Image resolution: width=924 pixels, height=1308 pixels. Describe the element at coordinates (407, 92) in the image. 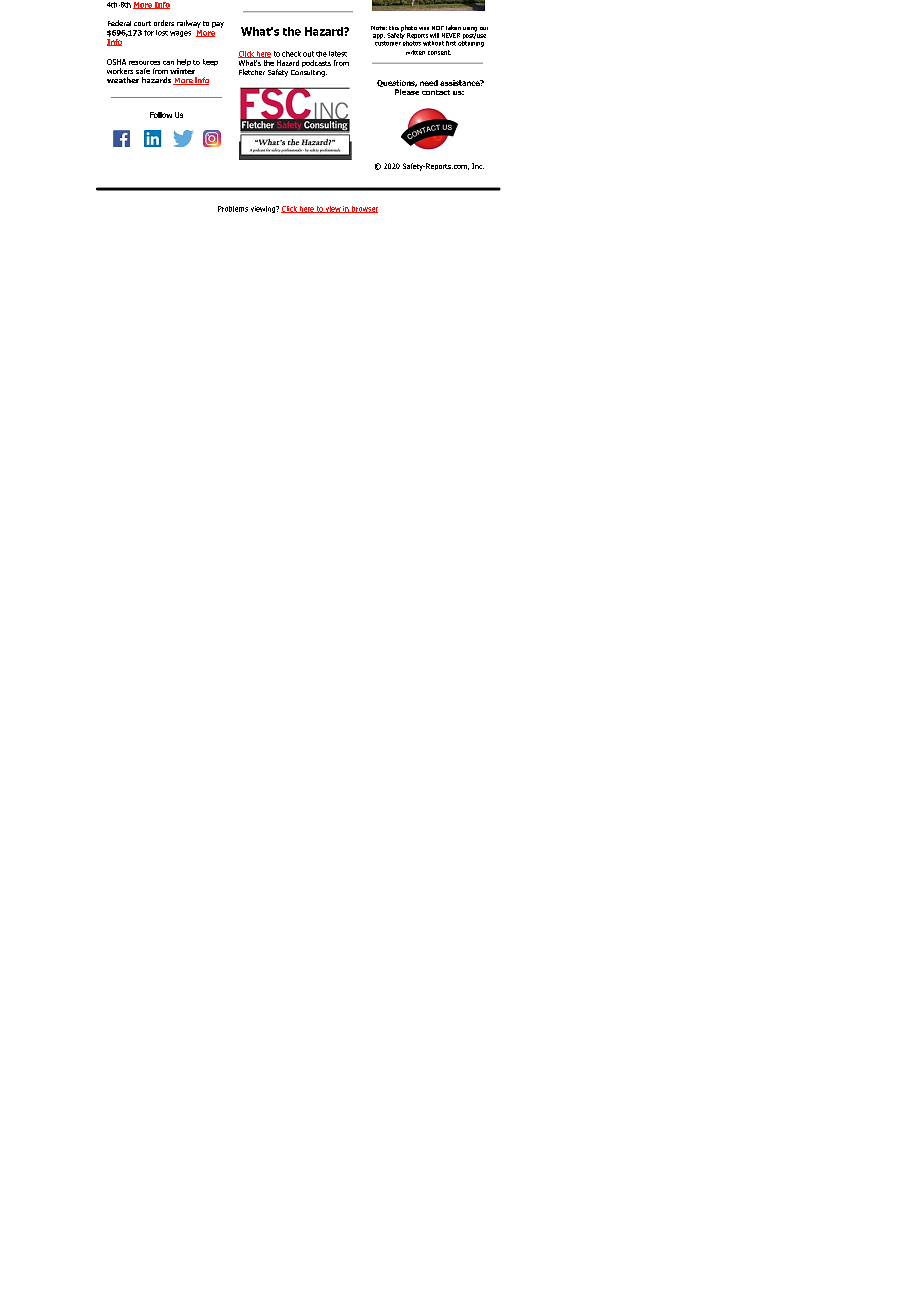

I see `Please` at that location.
